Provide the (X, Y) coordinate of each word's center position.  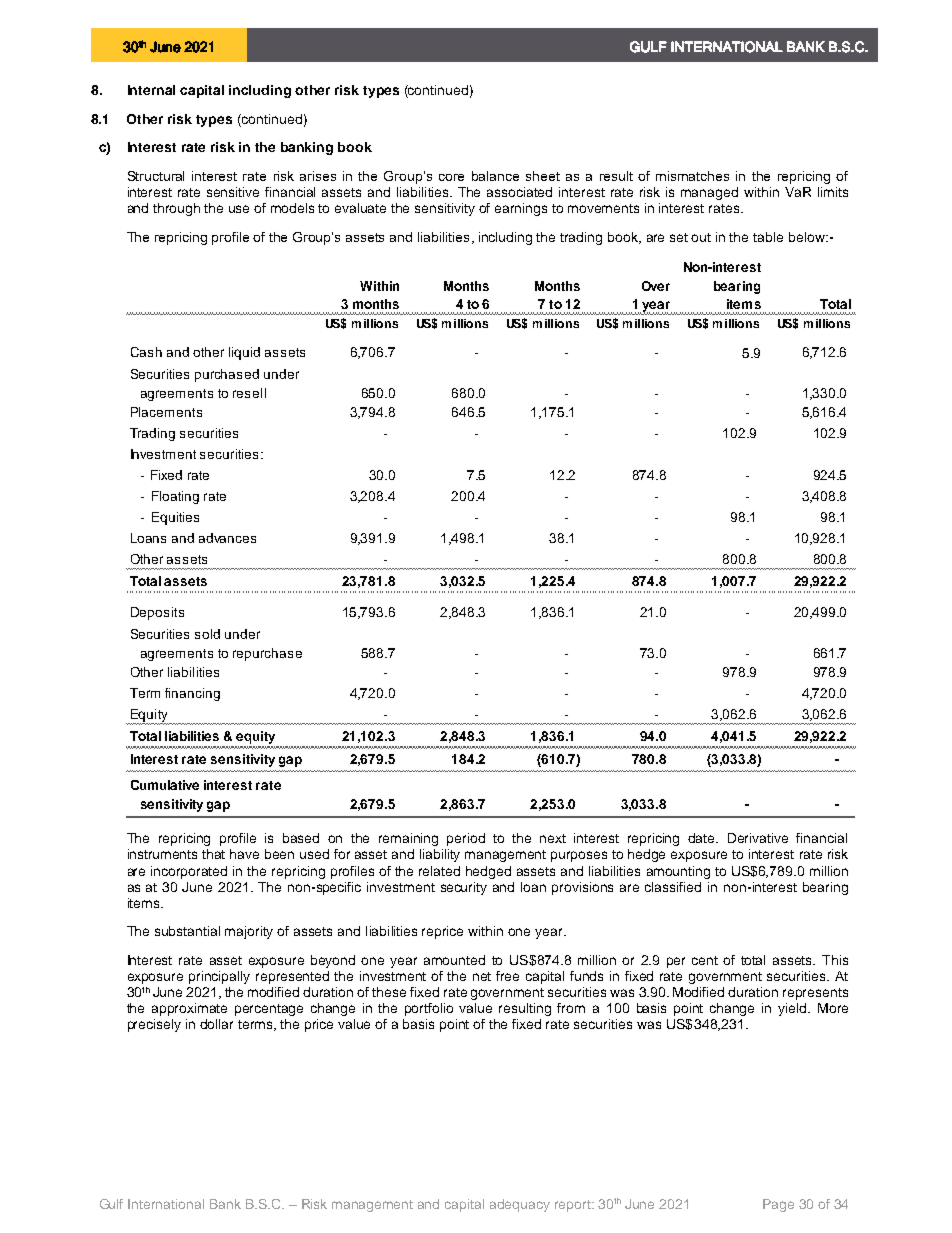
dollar (216, 1024)
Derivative (758, 838)
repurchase (267, 654)
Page (778, 1205)
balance (495, 176)
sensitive (233, 192)
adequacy (520, 1205)
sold (207, 634)
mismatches (692, 176)
